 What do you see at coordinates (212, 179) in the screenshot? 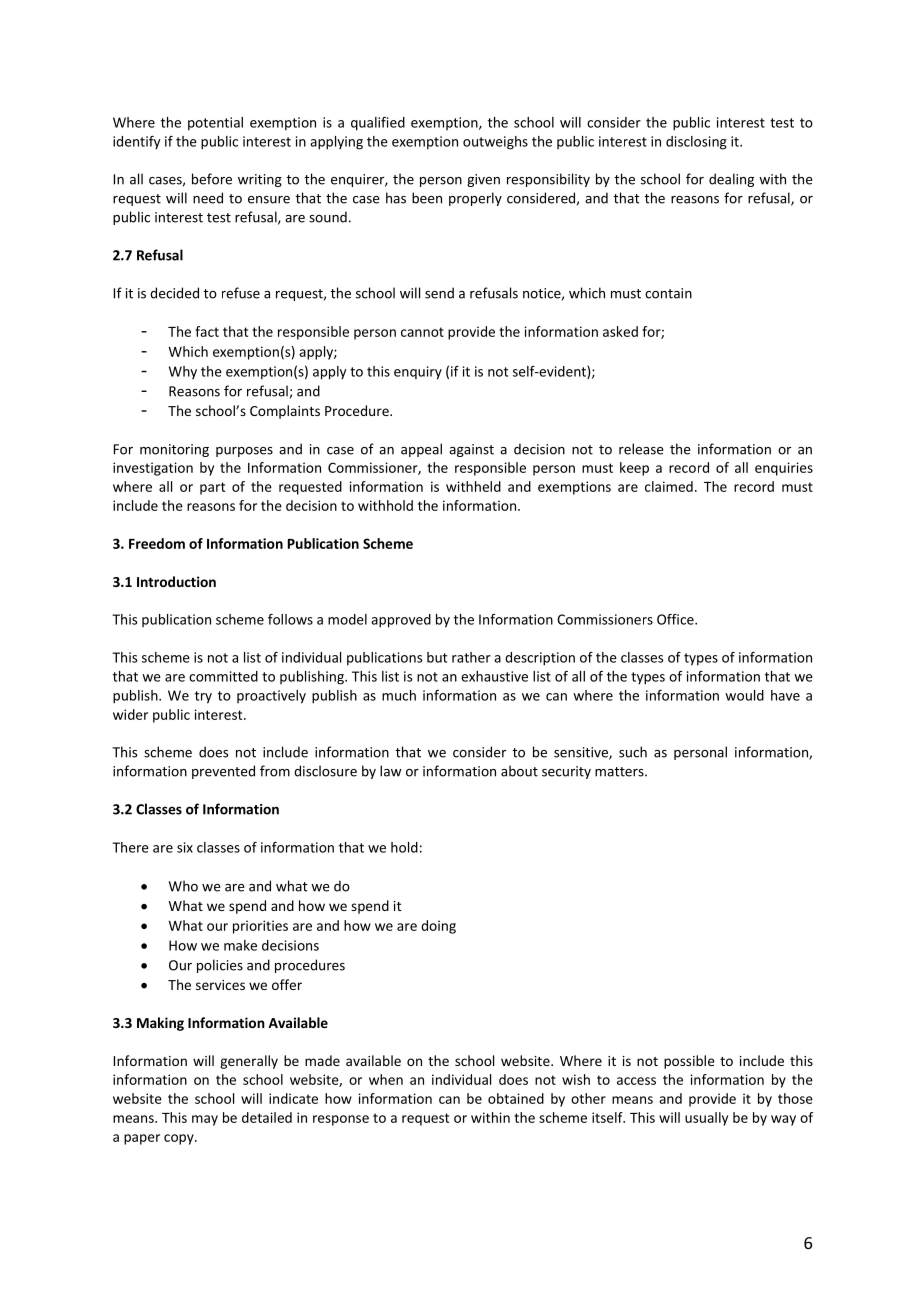
I see `before` at bounding box center [212, 179].
